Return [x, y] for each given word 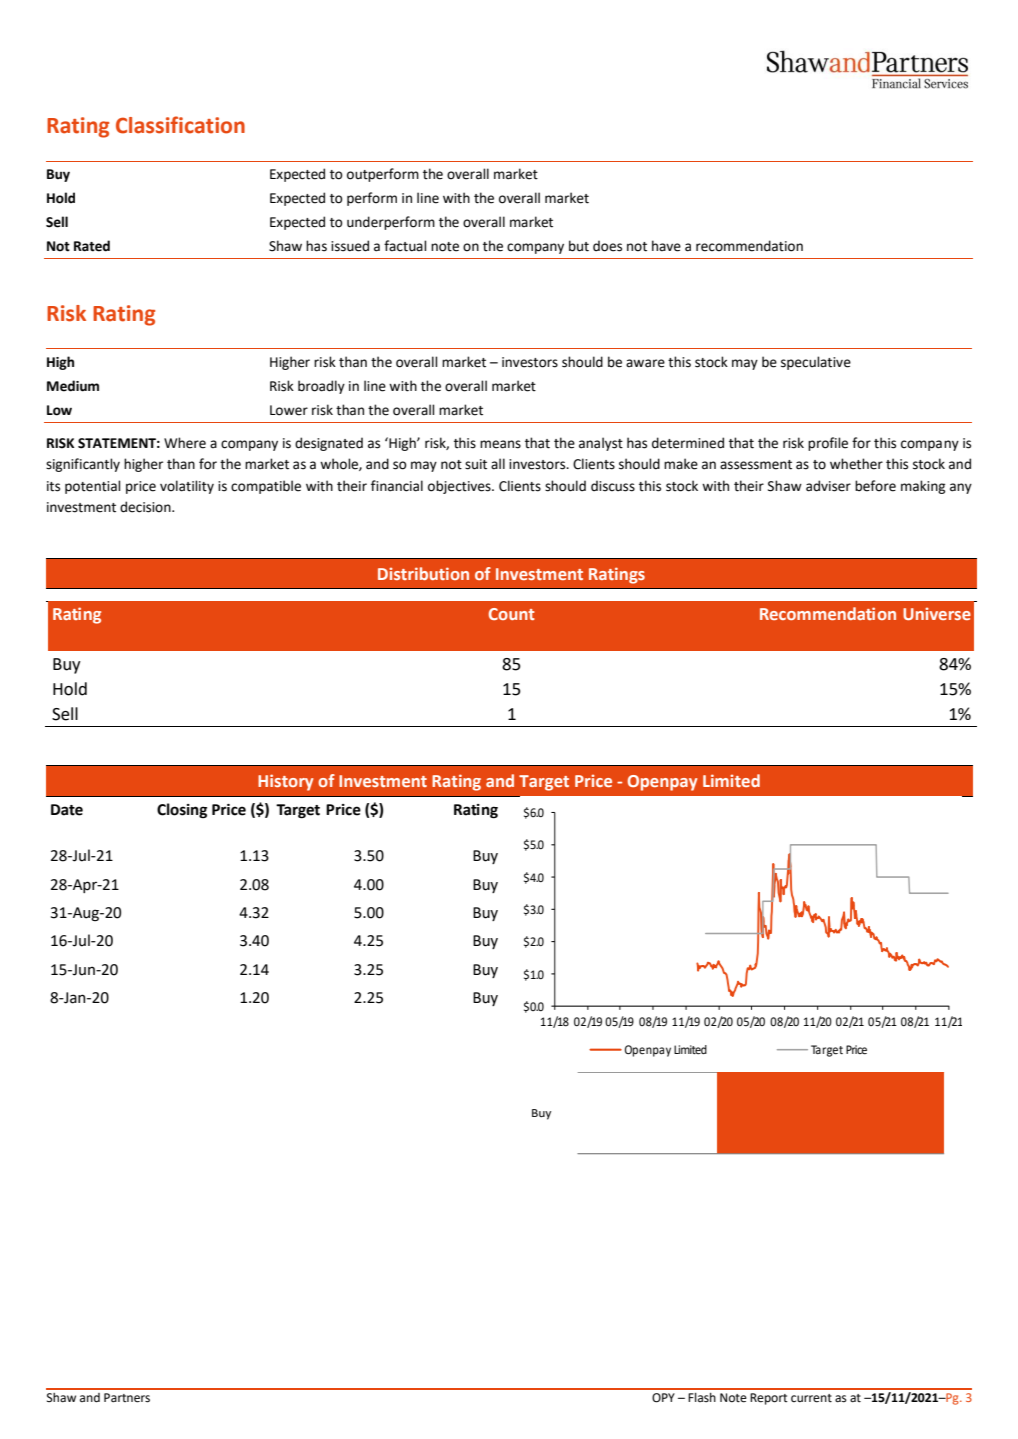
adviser [828, 486]
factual [405, 246]
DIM [540, 834]
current [811, 1398]
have [666, 246]
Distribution [423, 573]
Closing [182, 810]
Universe [937, 613]
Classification [180, 125]
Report [769, 1399]
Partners [127, 1398]
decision [146, 507]
